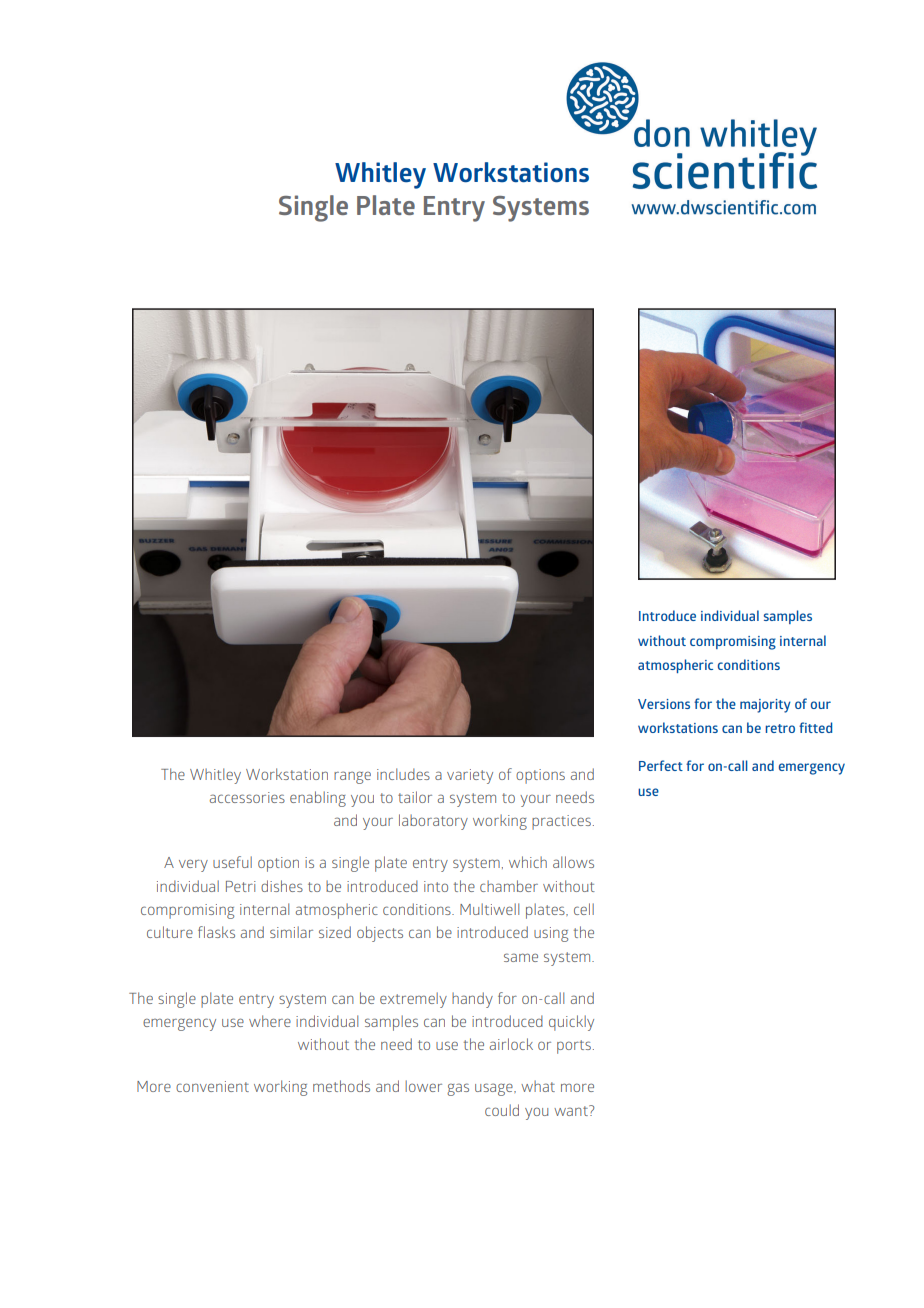 Image resolution: width=924 pixels, height=1308 pixels. What do you see at coordinates (212, 1086) in the screenshot?
I see `convenient` at bounding box center [212, 1086].
